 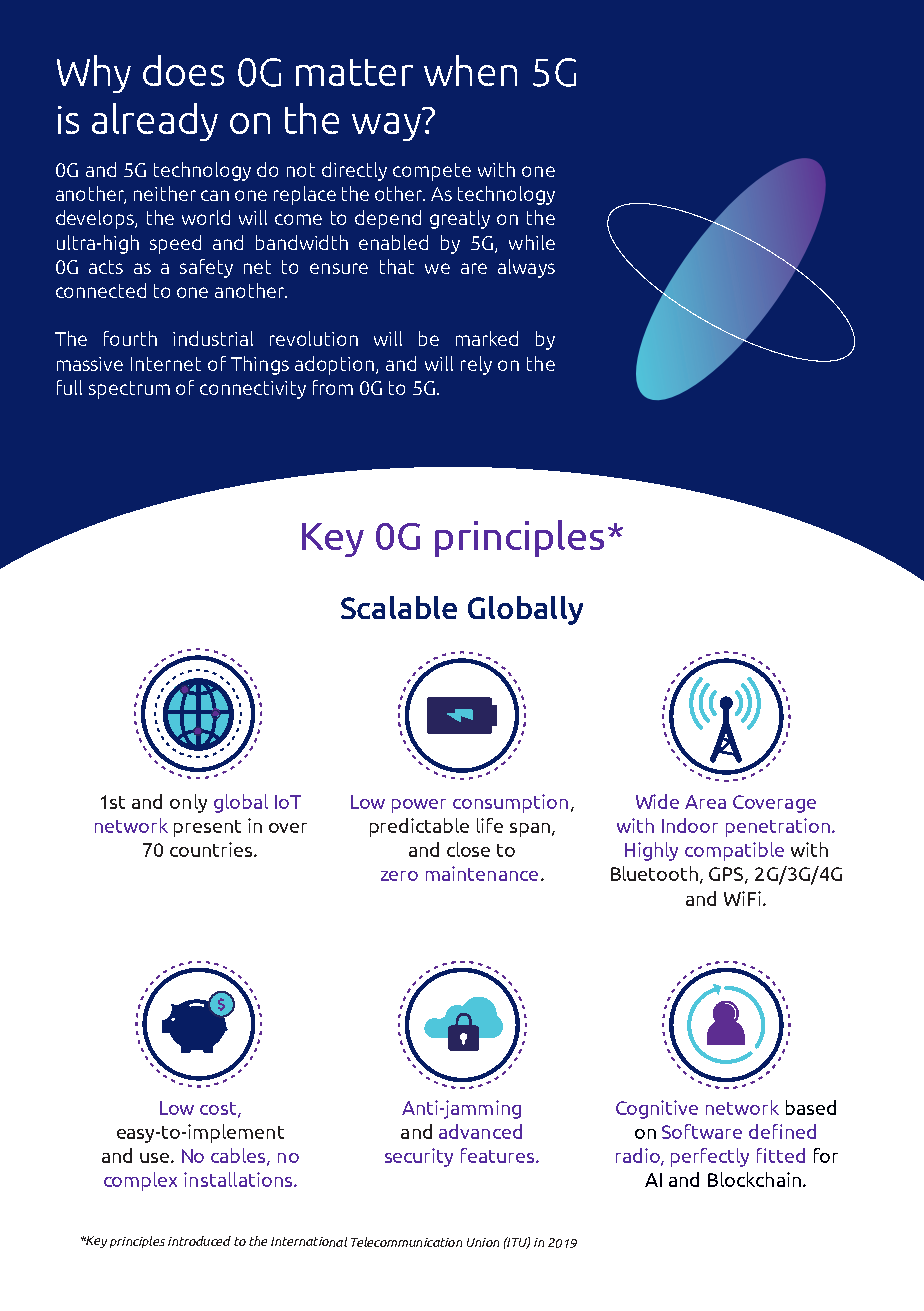 I want to click on countries, so click(x=212, y=849).
